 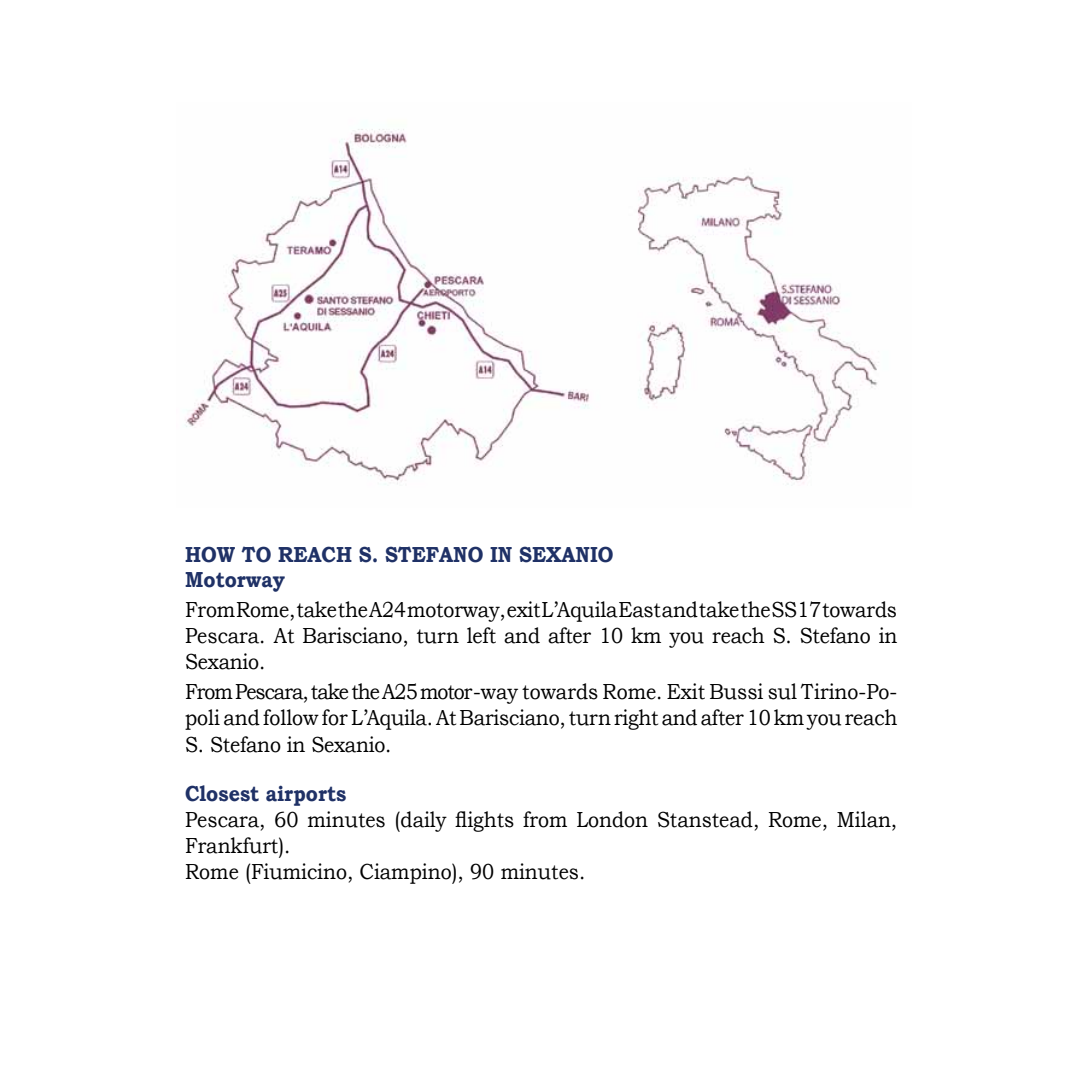 I want to click on follow, so click(x=291, y=717).
